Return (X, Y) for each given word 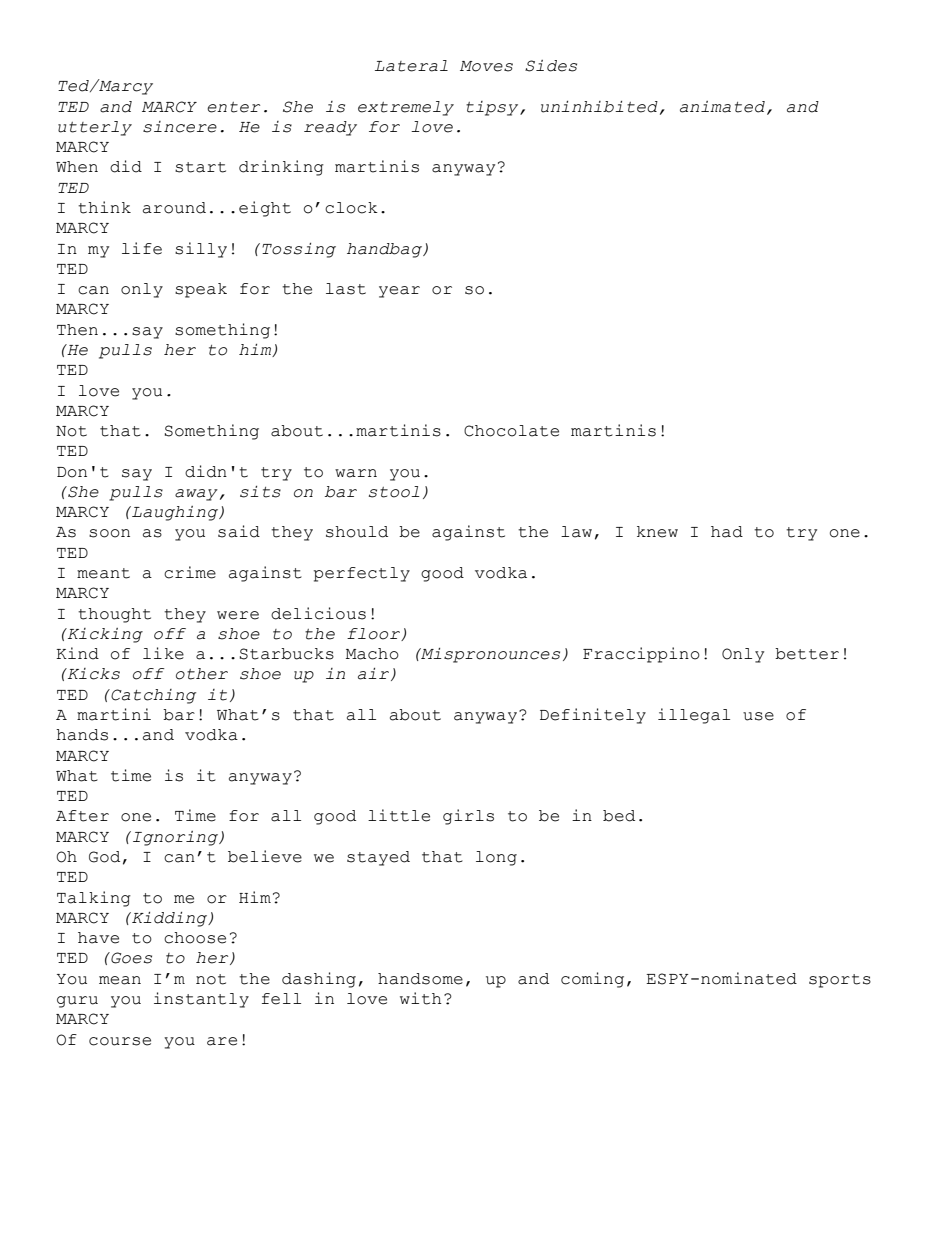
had (727, 532)
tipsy (493, 108)
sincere (180, 127)
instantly (201, 1000)
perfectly (362, 574)
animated (722, 107)
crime (190, 572)
